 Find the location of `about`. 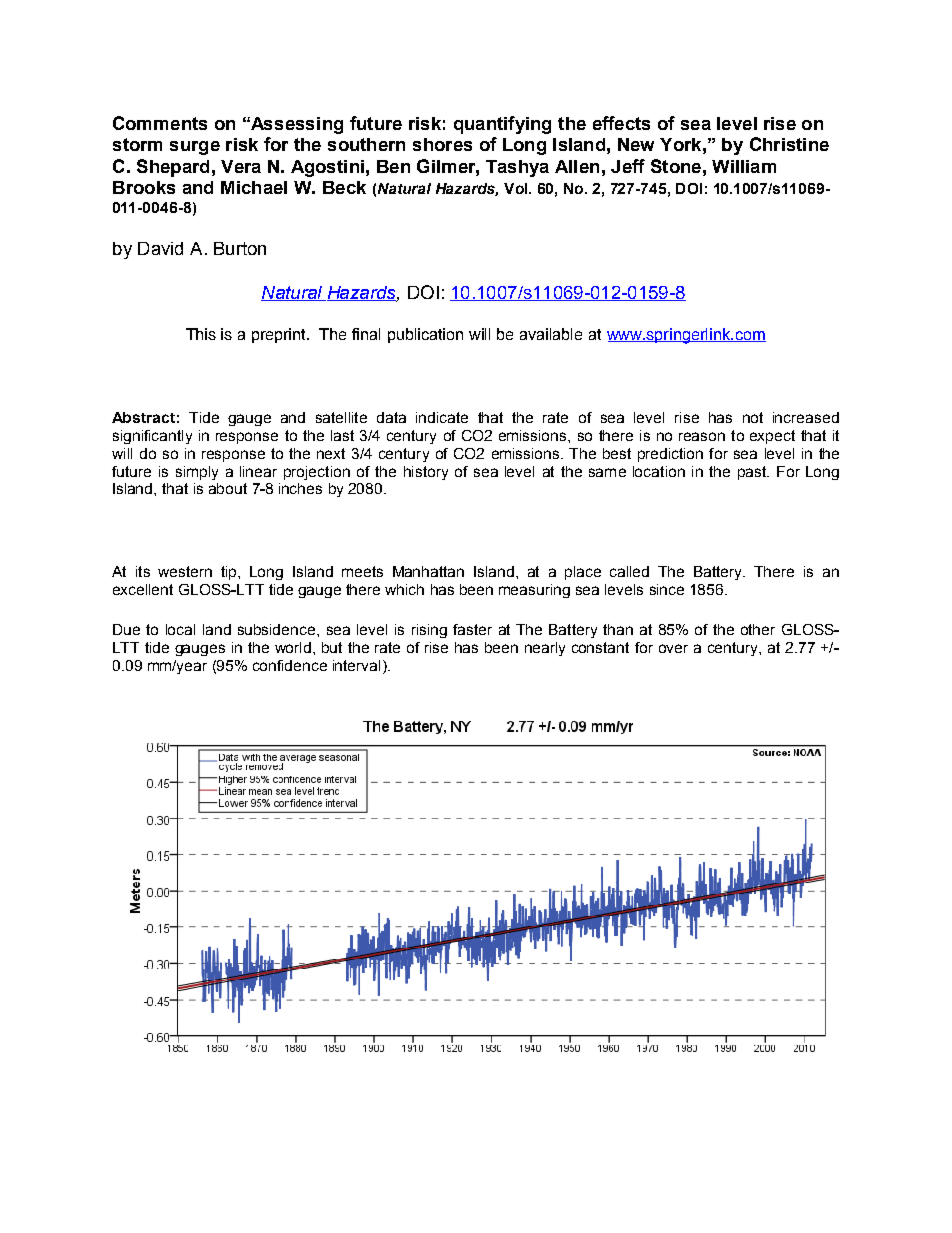

about is located at coordinates (228, 488).
